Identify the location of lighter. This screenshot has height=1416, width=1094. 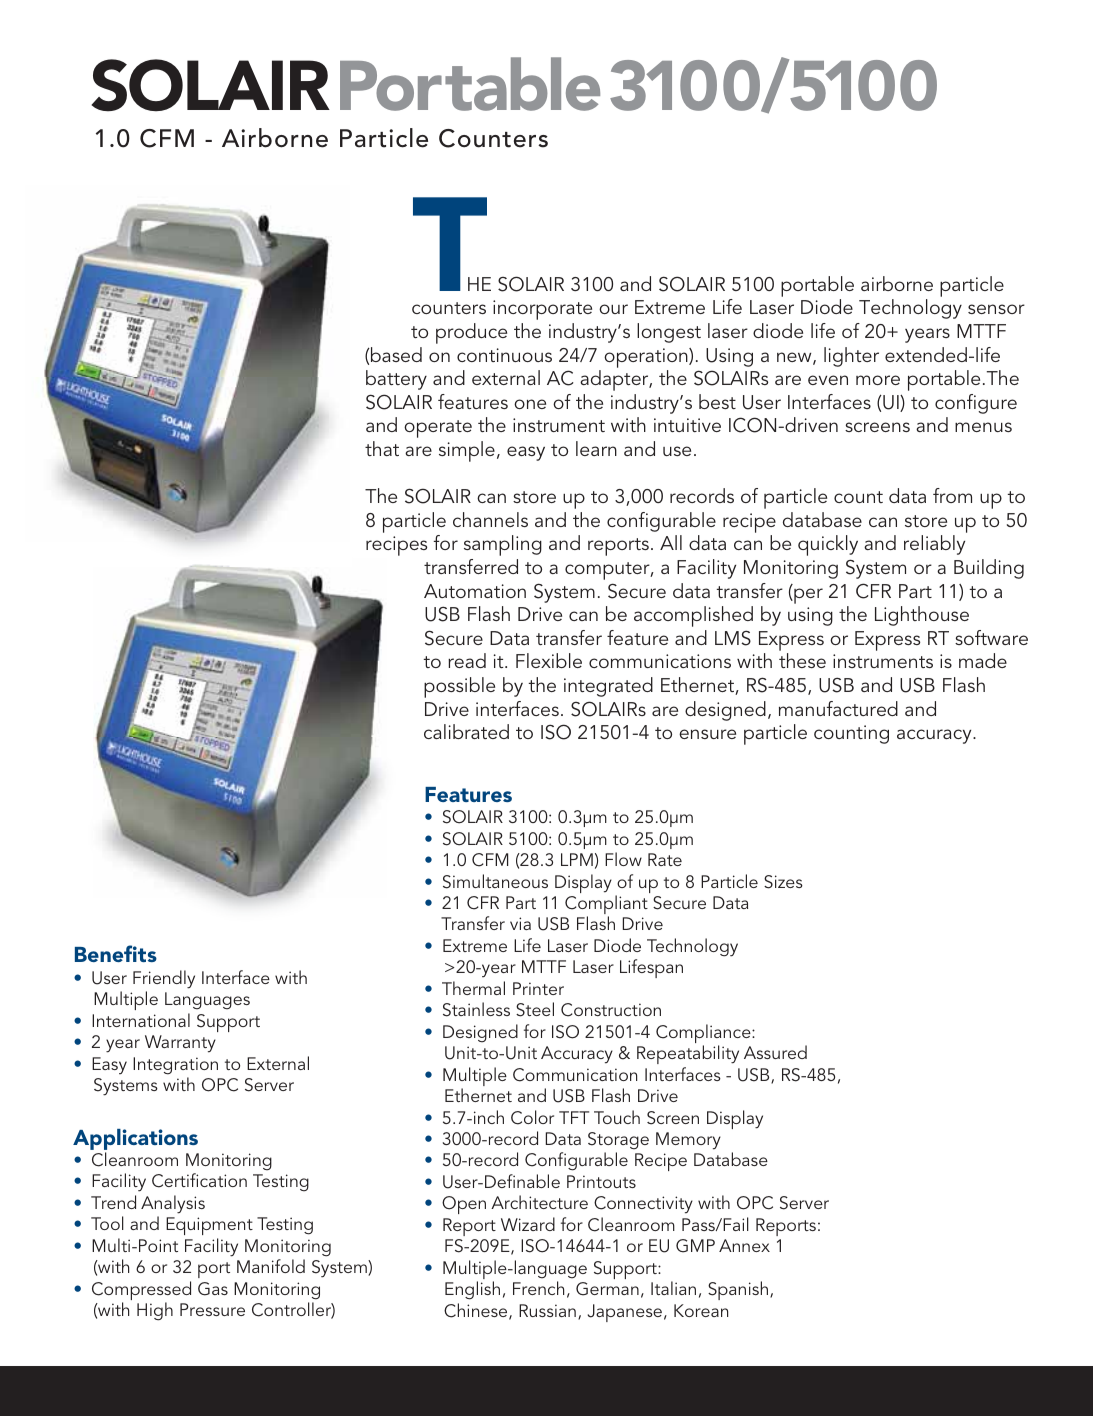
(851, 357).
